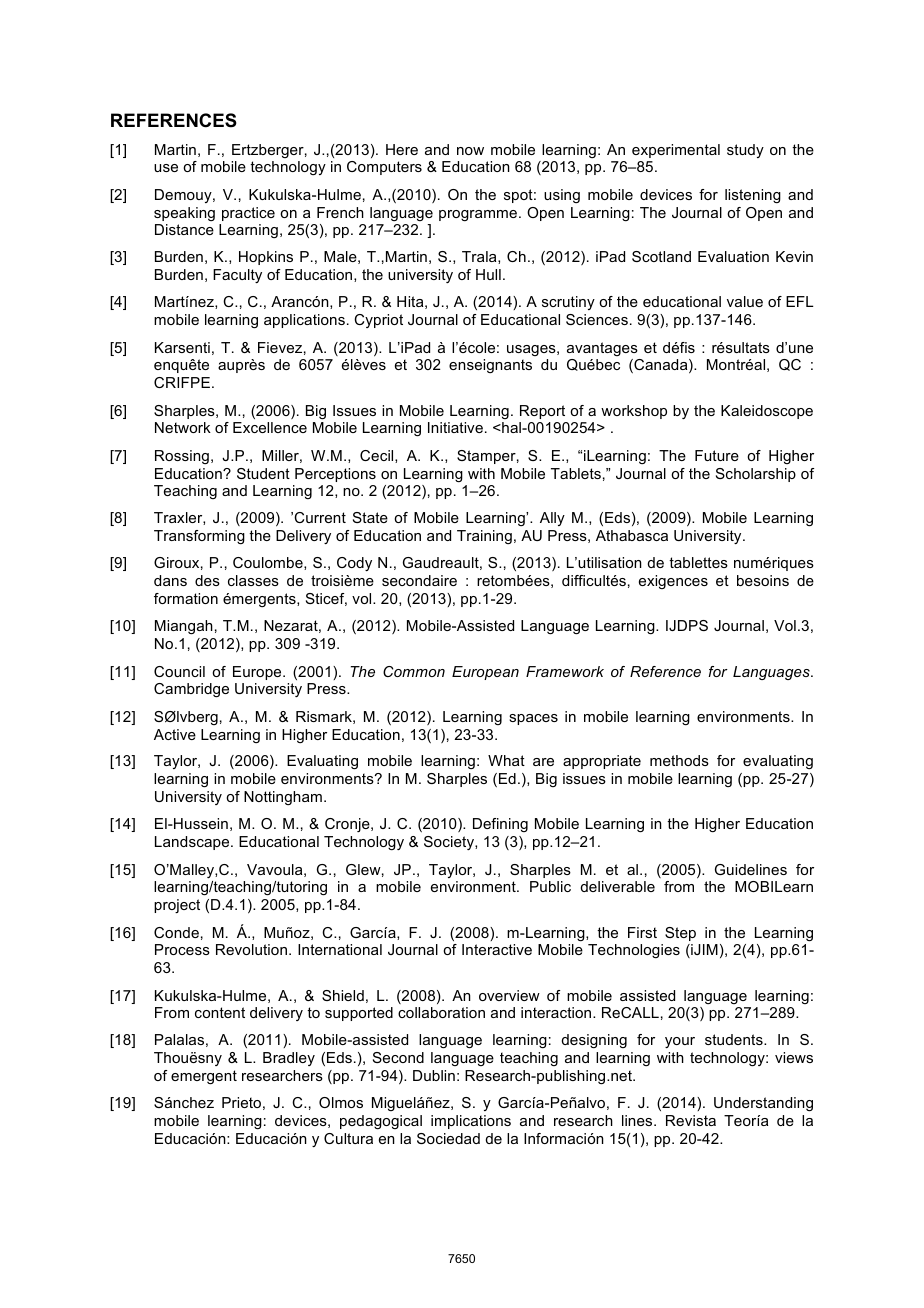 Image resolution: width=924 pixels, height=1308 pixels. Describe the element at coordinates (204, 1077) in the screenshot. I see `emergent` at that location.
